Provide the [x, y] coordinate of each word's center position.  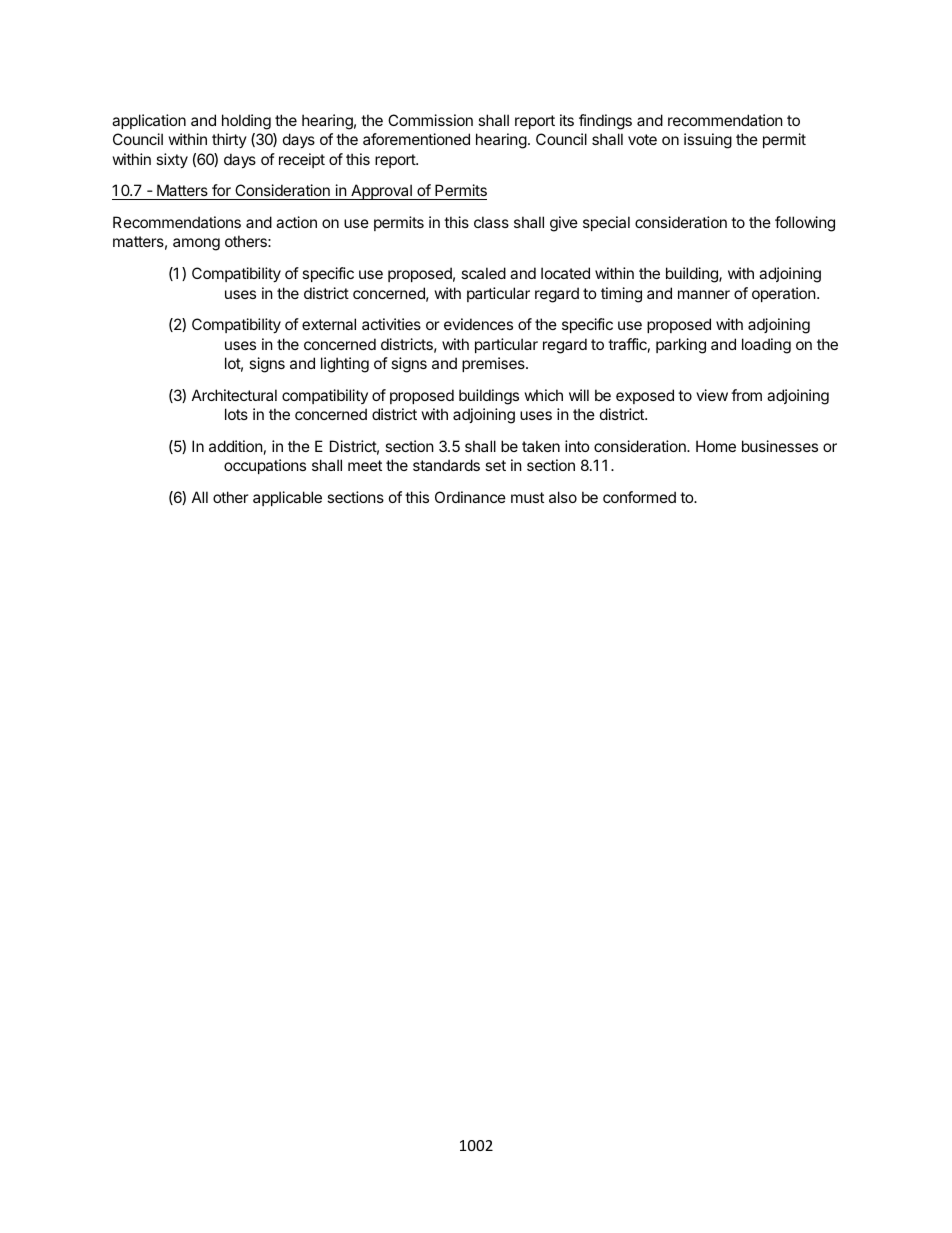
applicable [287, 498]
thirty [229, 140]
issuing [708, 141]
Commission [430, 120]
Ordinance [470, 497]
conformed [639, 497]
